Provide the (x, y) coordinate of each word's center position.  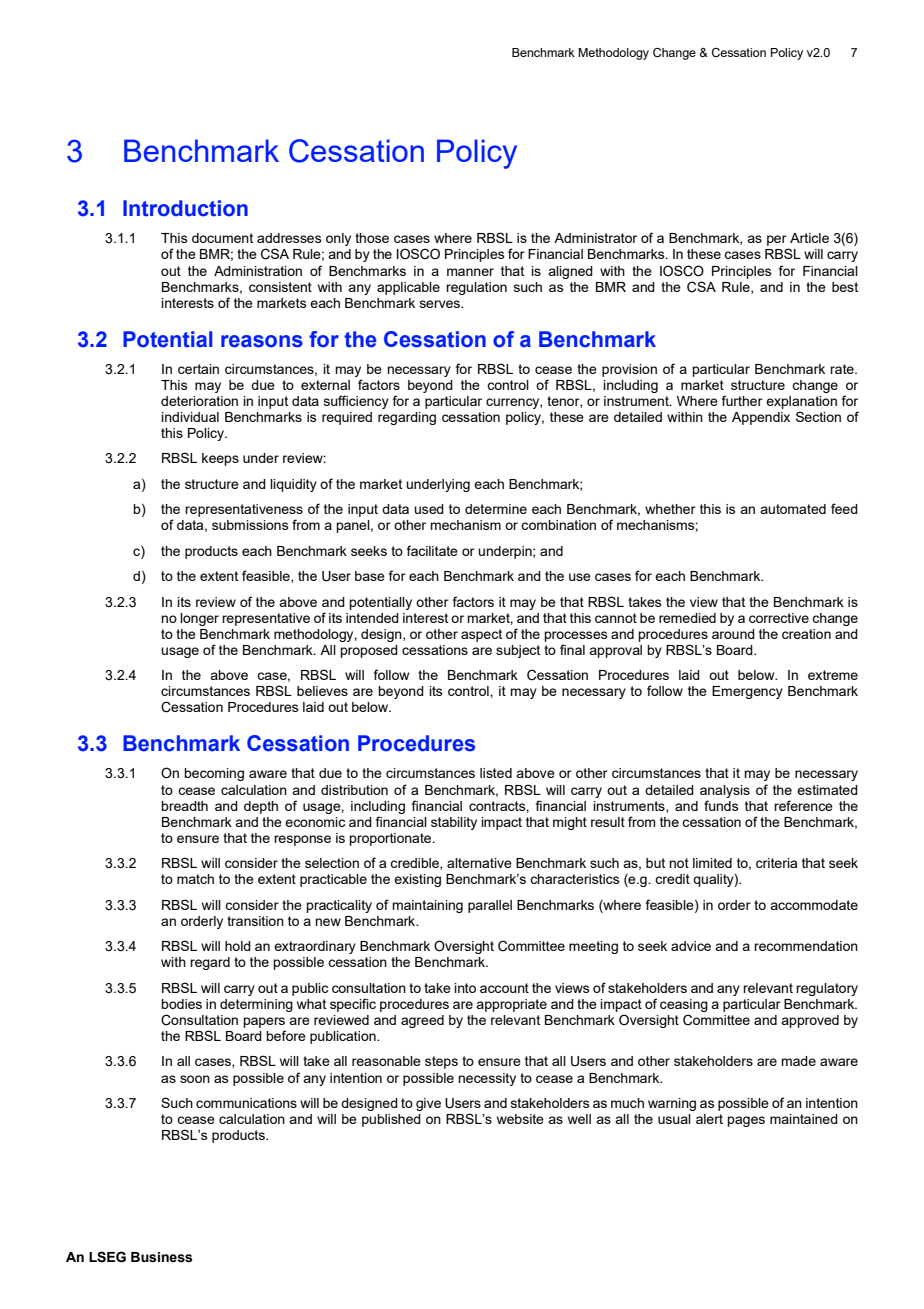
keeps (220, 459)
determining (256, 1005)
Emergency (747, 692)
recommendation (806, 946)
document (222, 238)
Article (809, 238)
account (504, 988)
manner (470, 272)
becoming (214, 774)
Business (161, 1257)
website (520, 1119)
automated (793, 509)
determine (496, 509)
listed (496, 773)
